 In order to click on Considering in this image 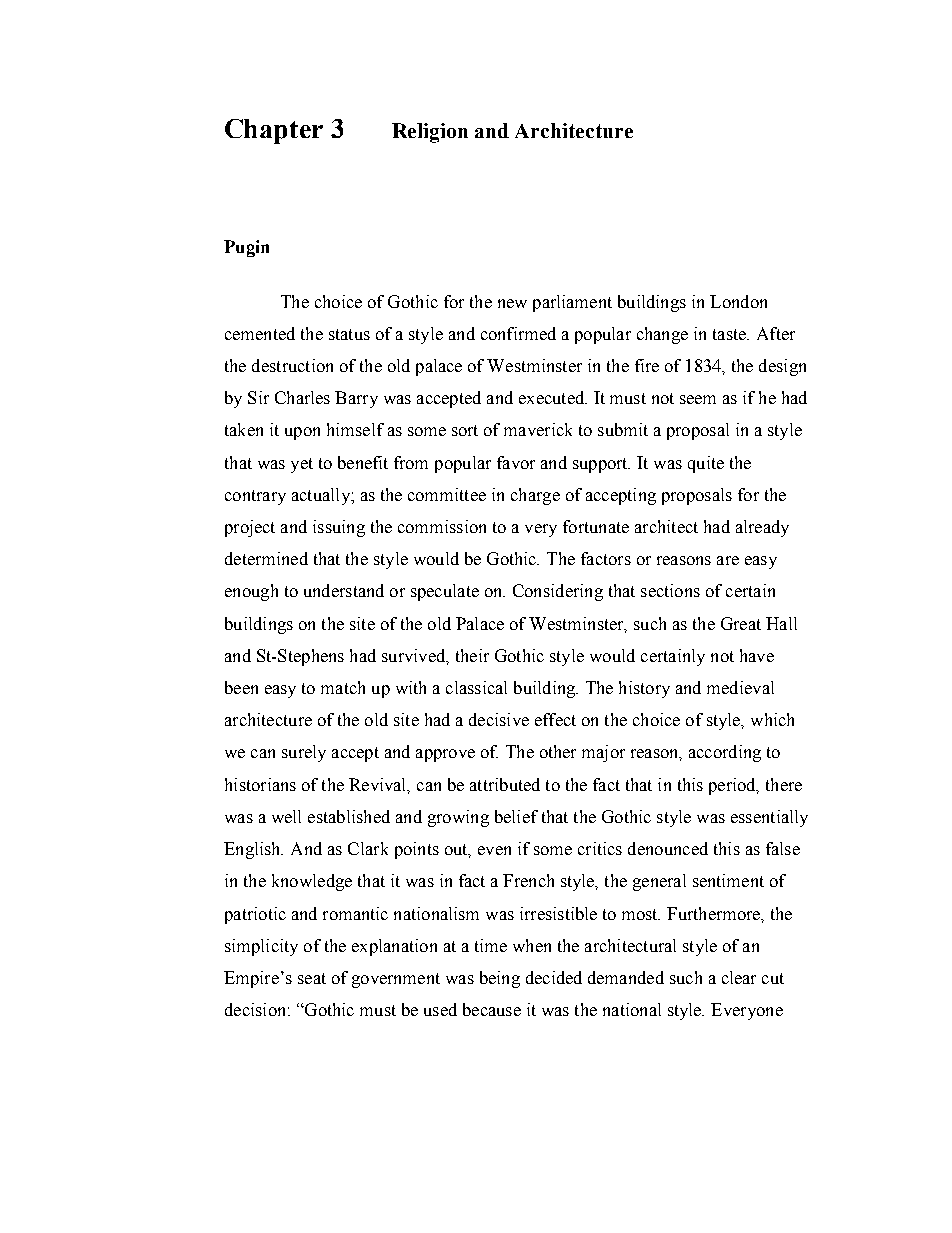, I will do `click(558, 592)`.
